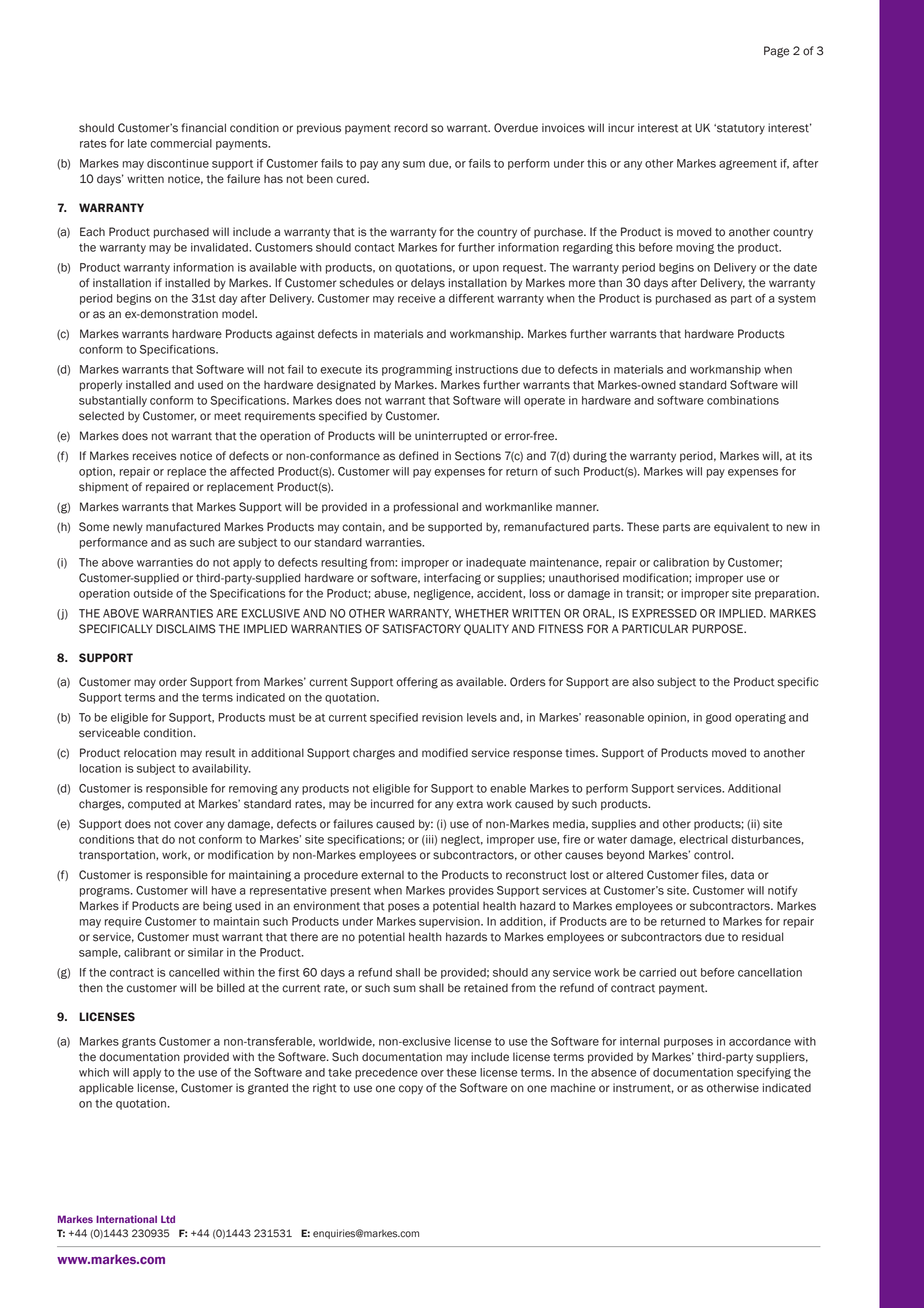 The width and height of the screenshot is (924, 1308). Describe the element at coordinates (743, 400) in the screenshot. I see `combinations` at that location.
